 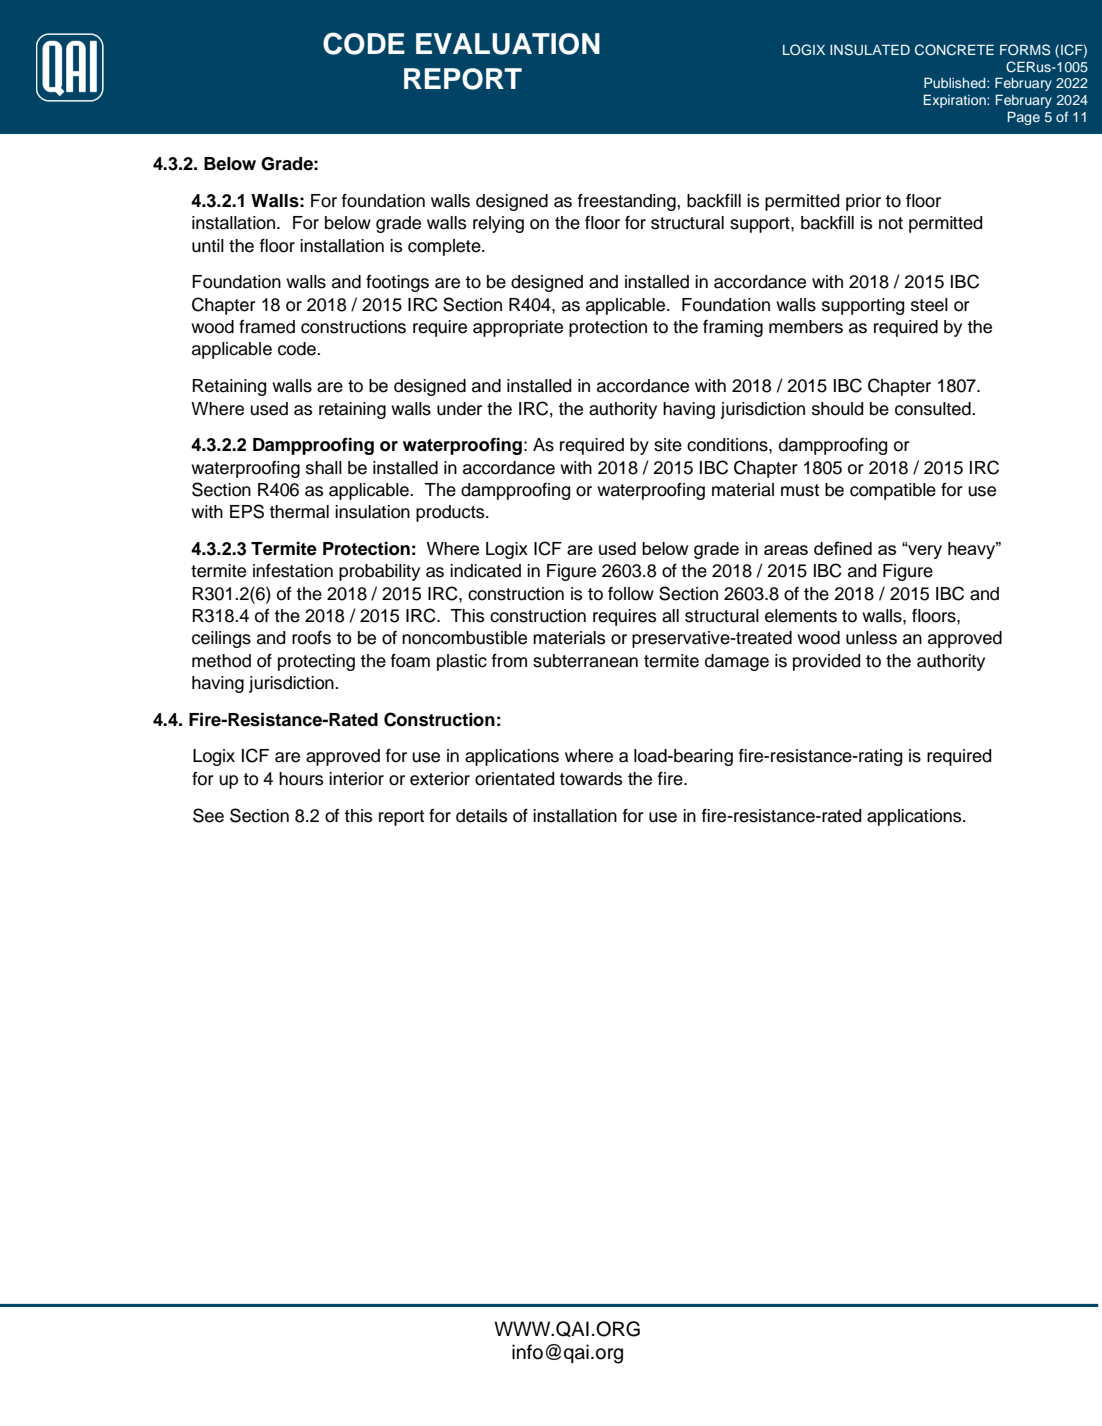 I want to click on towards, so click(x=590, y=779).
